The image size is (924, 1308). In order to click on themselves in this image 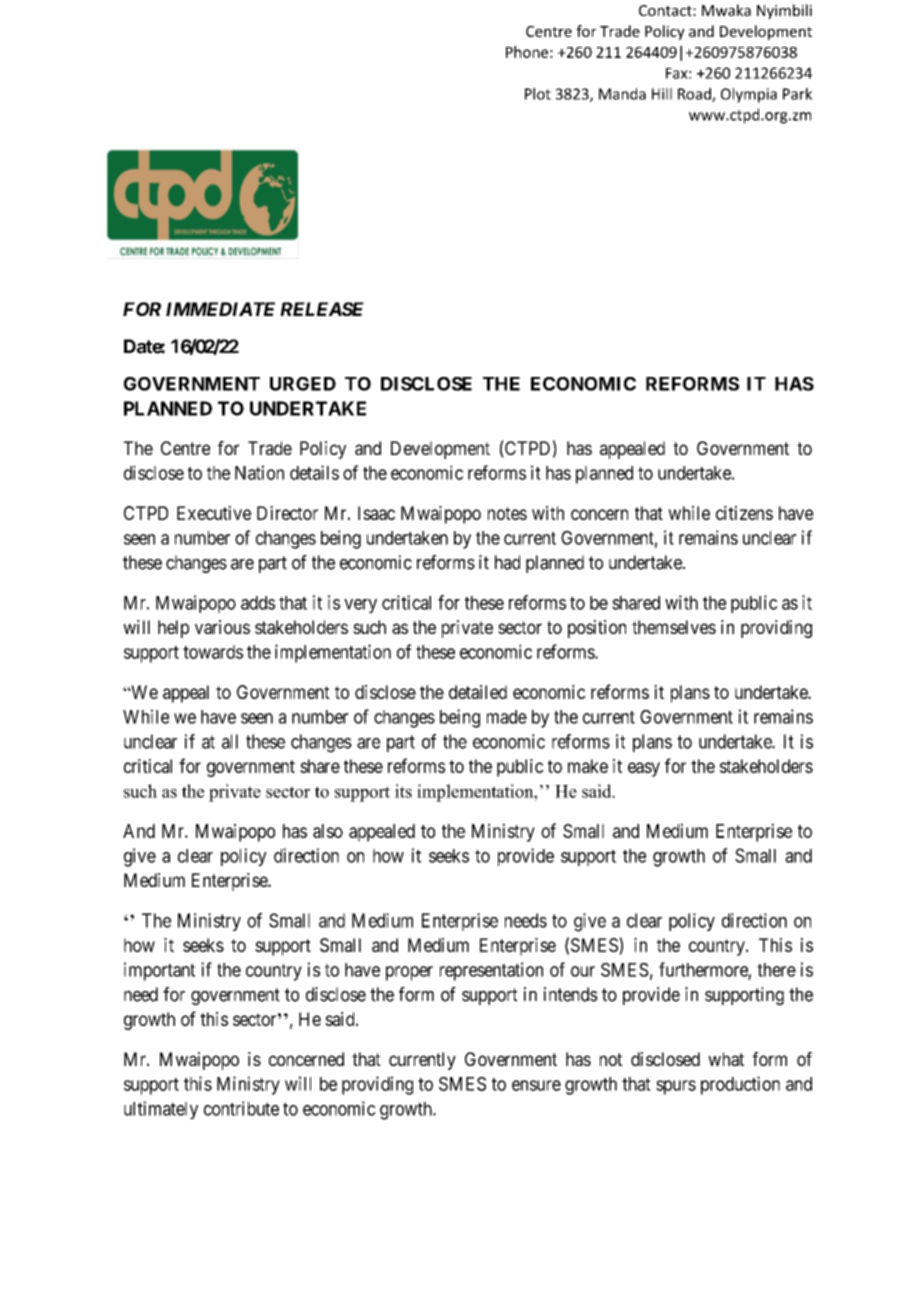, I will do `click(674, 627)`.
